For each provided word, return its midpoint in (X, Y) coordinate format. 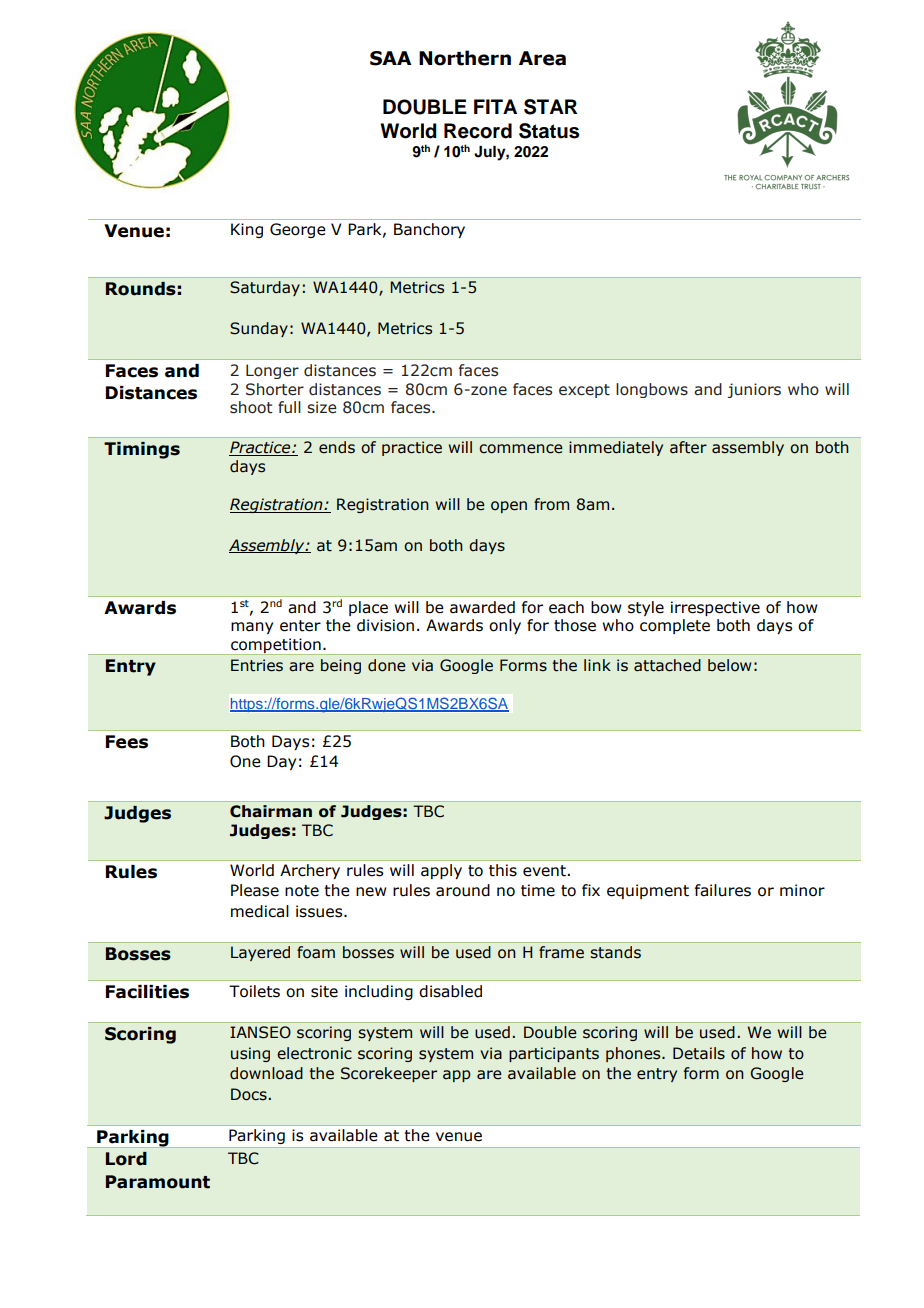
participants (554, 1054)
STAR (550, 107)
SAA (390, 58)
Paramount (158, 1182)
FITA (495, 106)
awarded (482, 607)
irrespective (715, 608)
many (252, 628)
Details (699, 1053)
